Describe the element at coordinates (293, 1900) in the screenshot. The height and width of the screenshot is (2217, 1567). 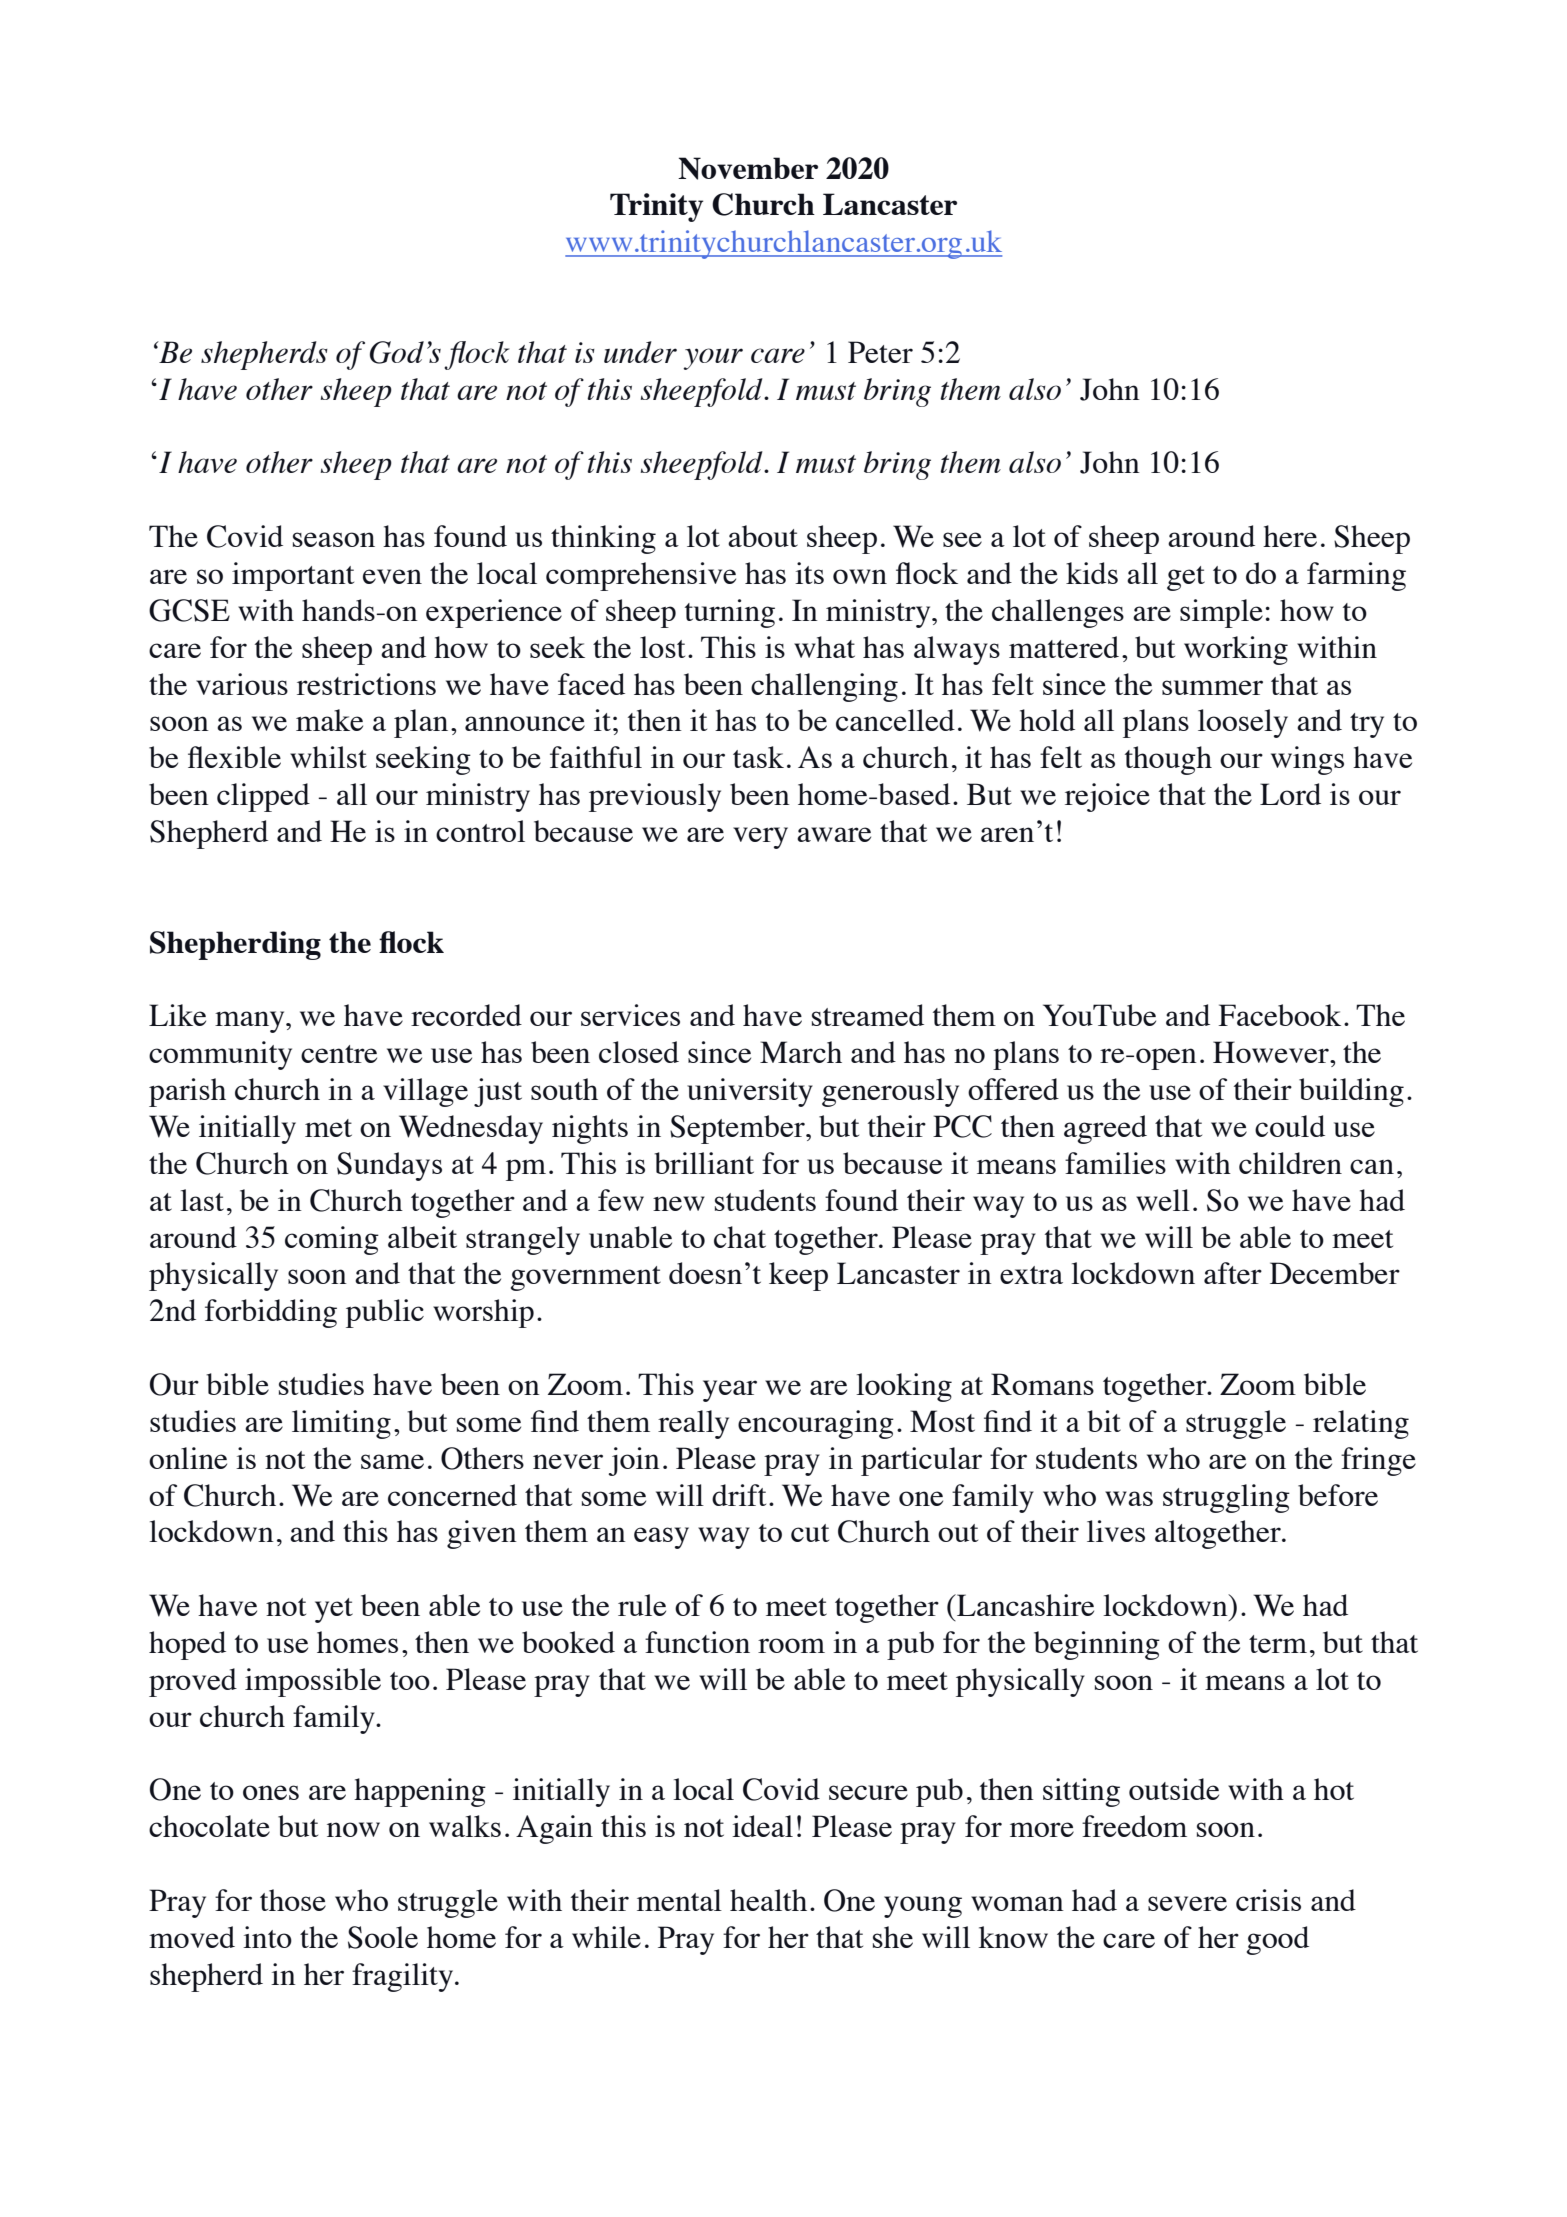
I see `those` at that location.
